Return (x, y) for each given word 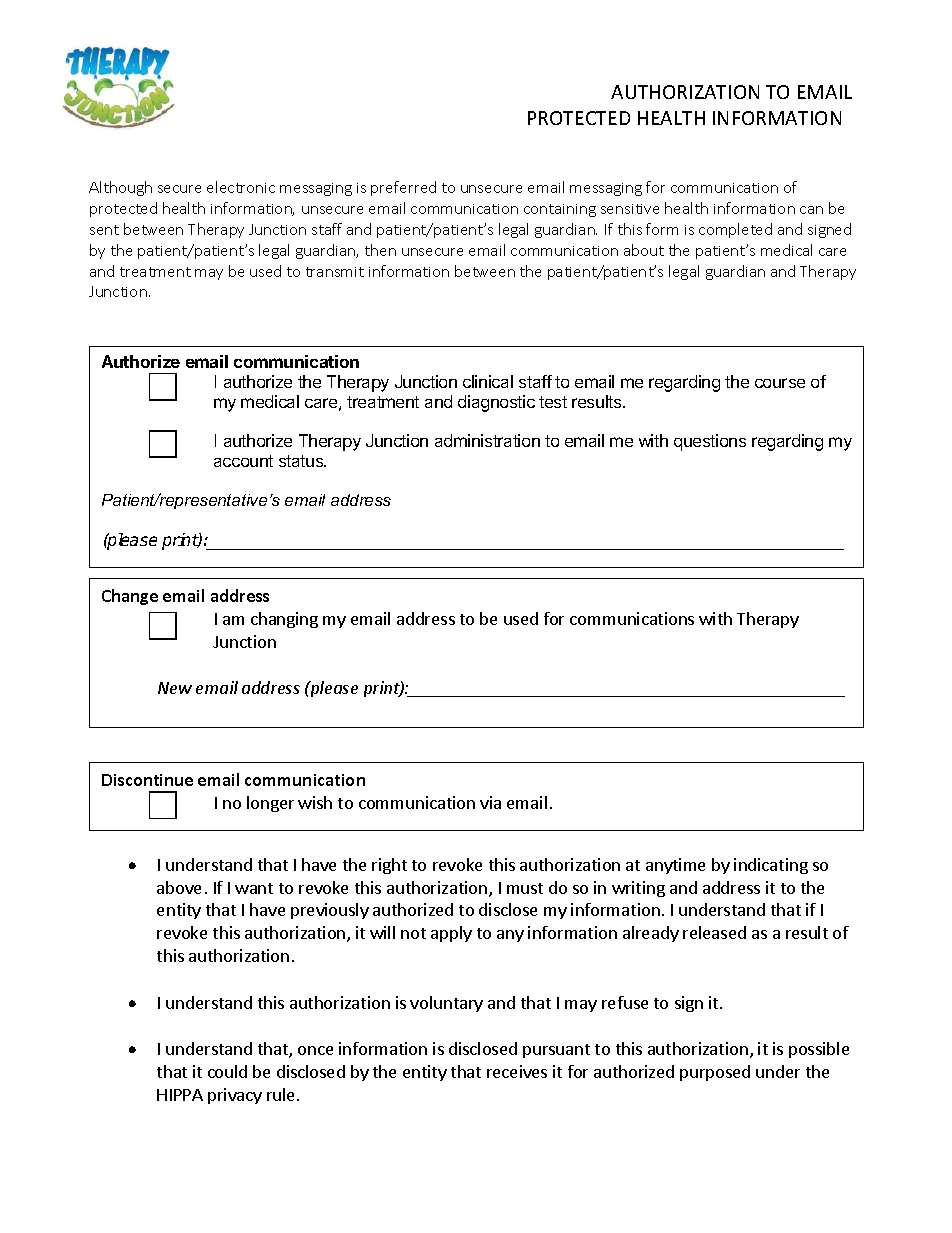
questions (710, 442)
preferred (403, 188)
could (227, 1071)
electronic (241, 187)
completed (735, 230)
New (175, 688)
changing (284, 620)
